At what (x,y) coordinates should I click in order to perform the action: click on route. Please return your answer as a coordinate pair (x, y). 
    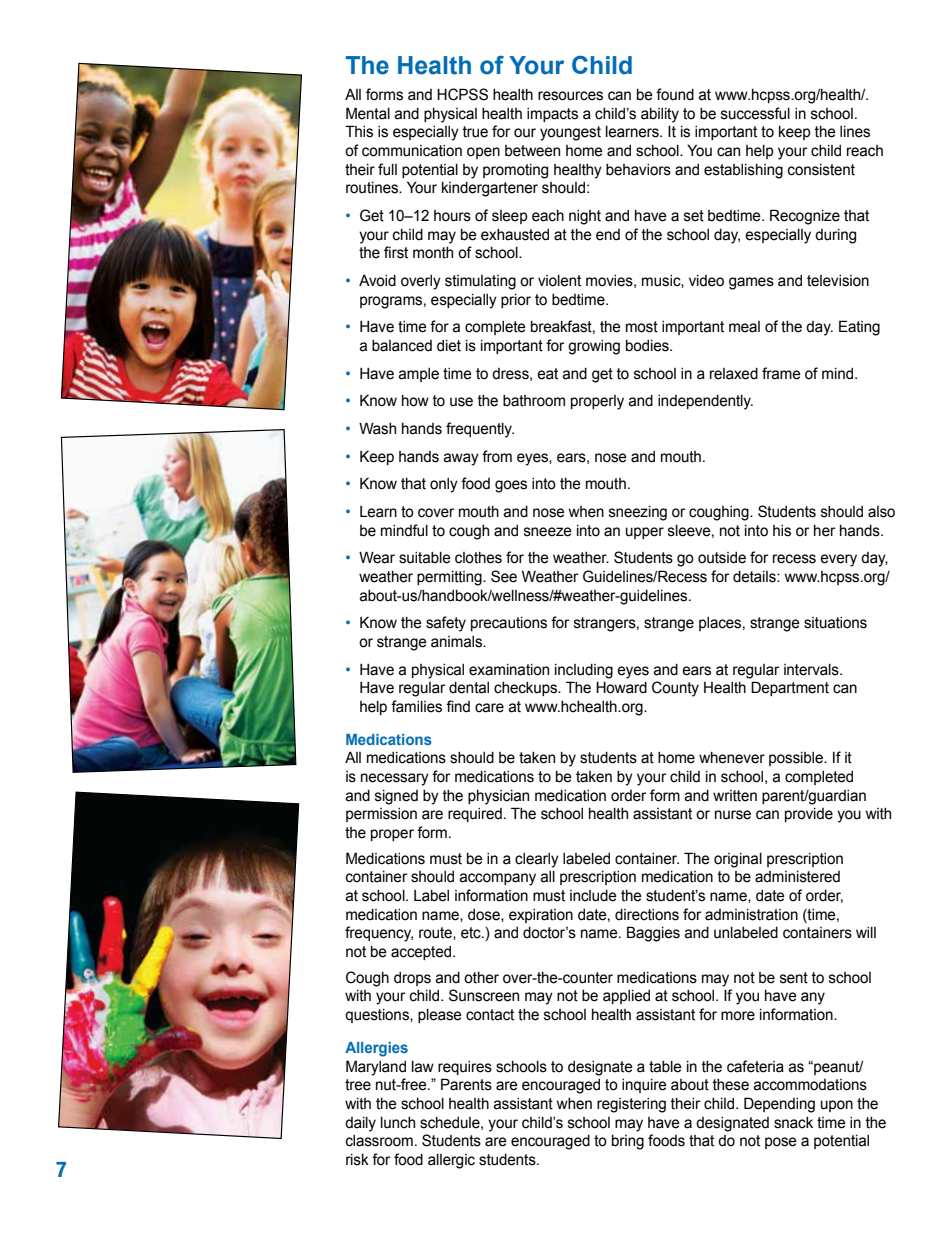
    Looking at the image, I should click on (436, 933).
